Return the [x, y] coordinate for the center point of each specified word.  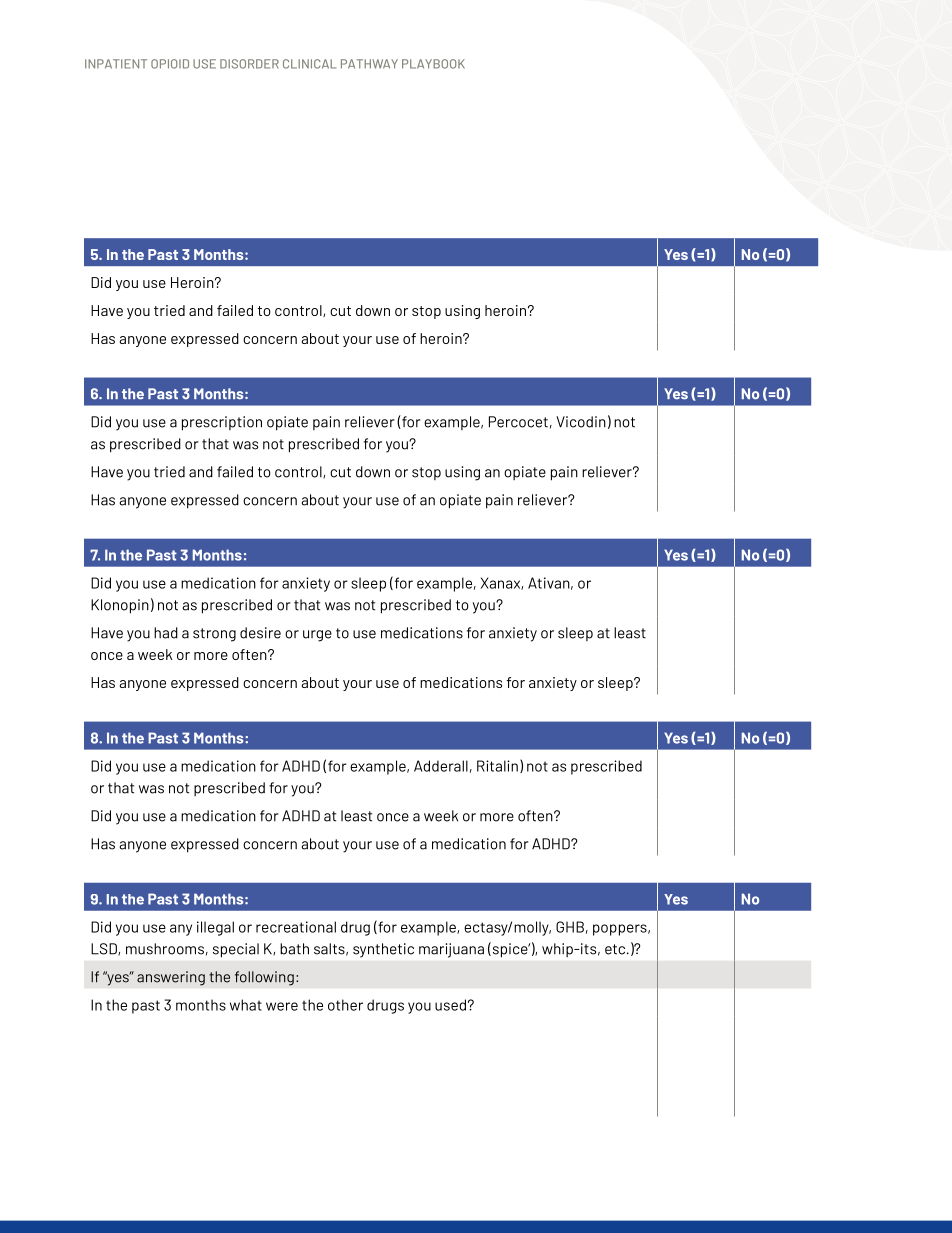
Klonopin [120, 606]
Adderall [441, 766]
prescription [222, 423]
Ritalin [497, 766]
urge [317, 636]
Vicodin [581, 422]
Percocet [518, 422]
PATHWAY [369, 64]
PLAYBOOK [433, 64]
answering [171, 978]
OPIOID [170, 64]
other [345, 1005]
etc [616, 949]
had [166, 633]
